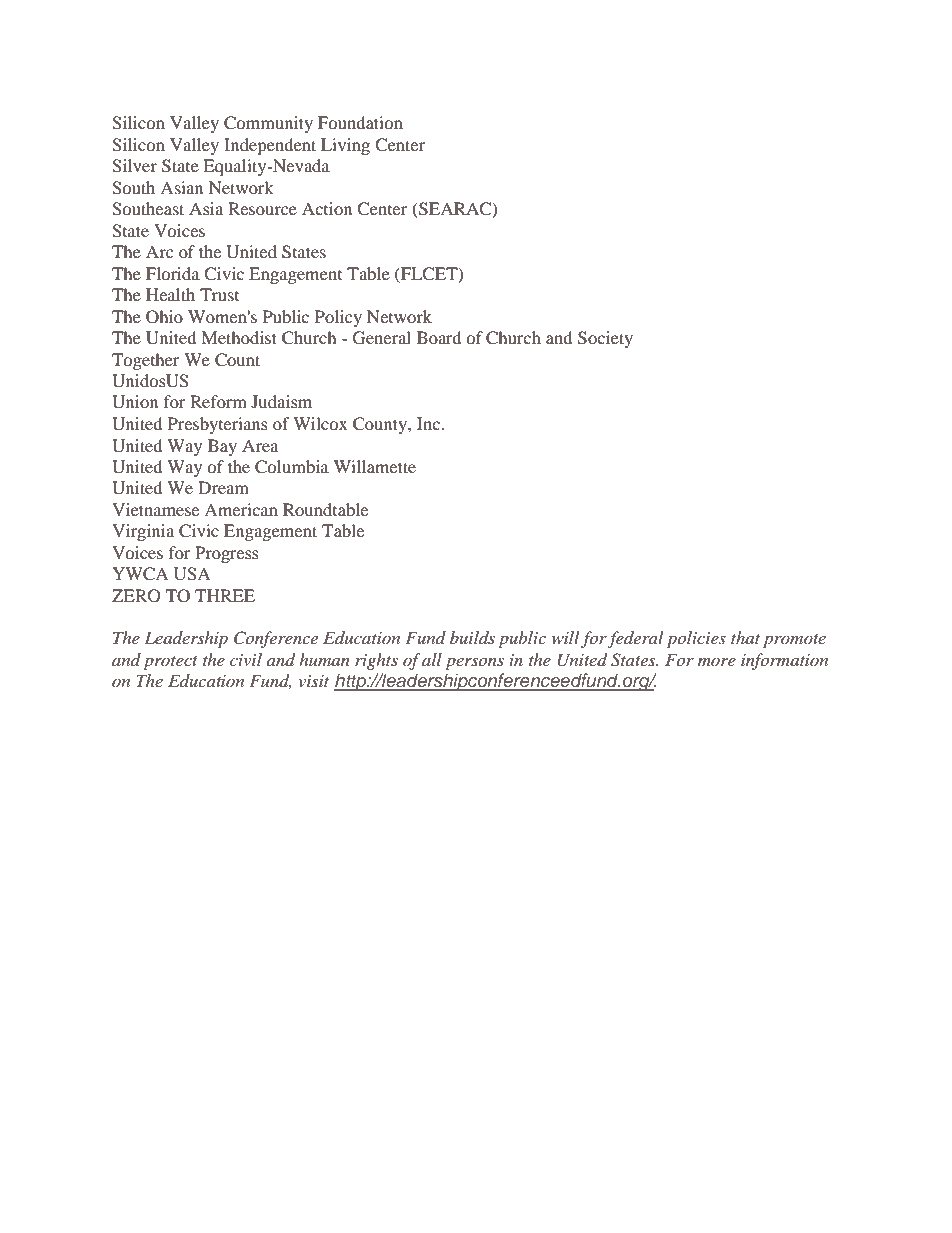 The image size is (952, 1233). What do you see at coordinates (345, 146) in the screenshot?
I see `Living` at bounding box center [345, 146].
